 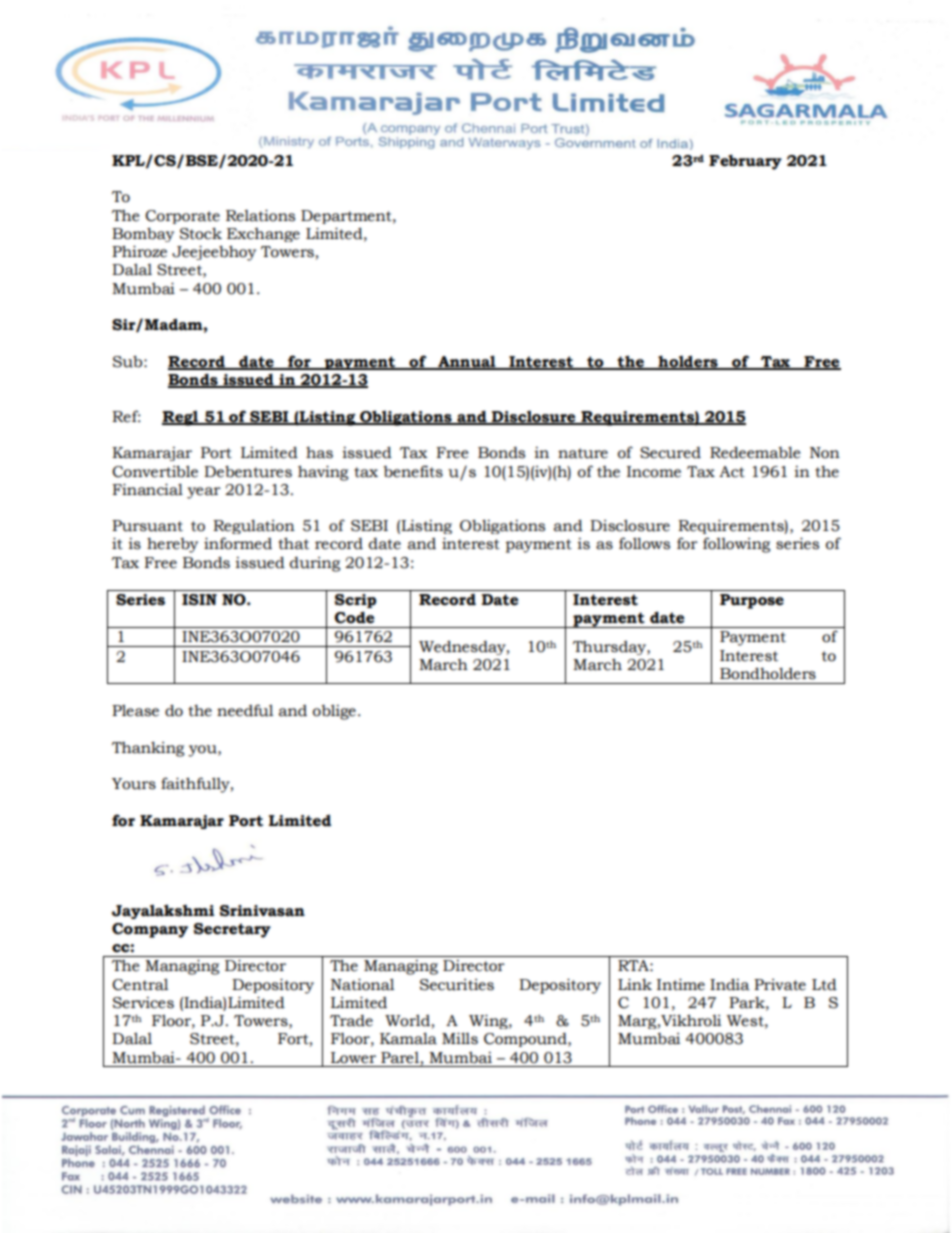 I want to click on Private, so click(x=780, y=985).
